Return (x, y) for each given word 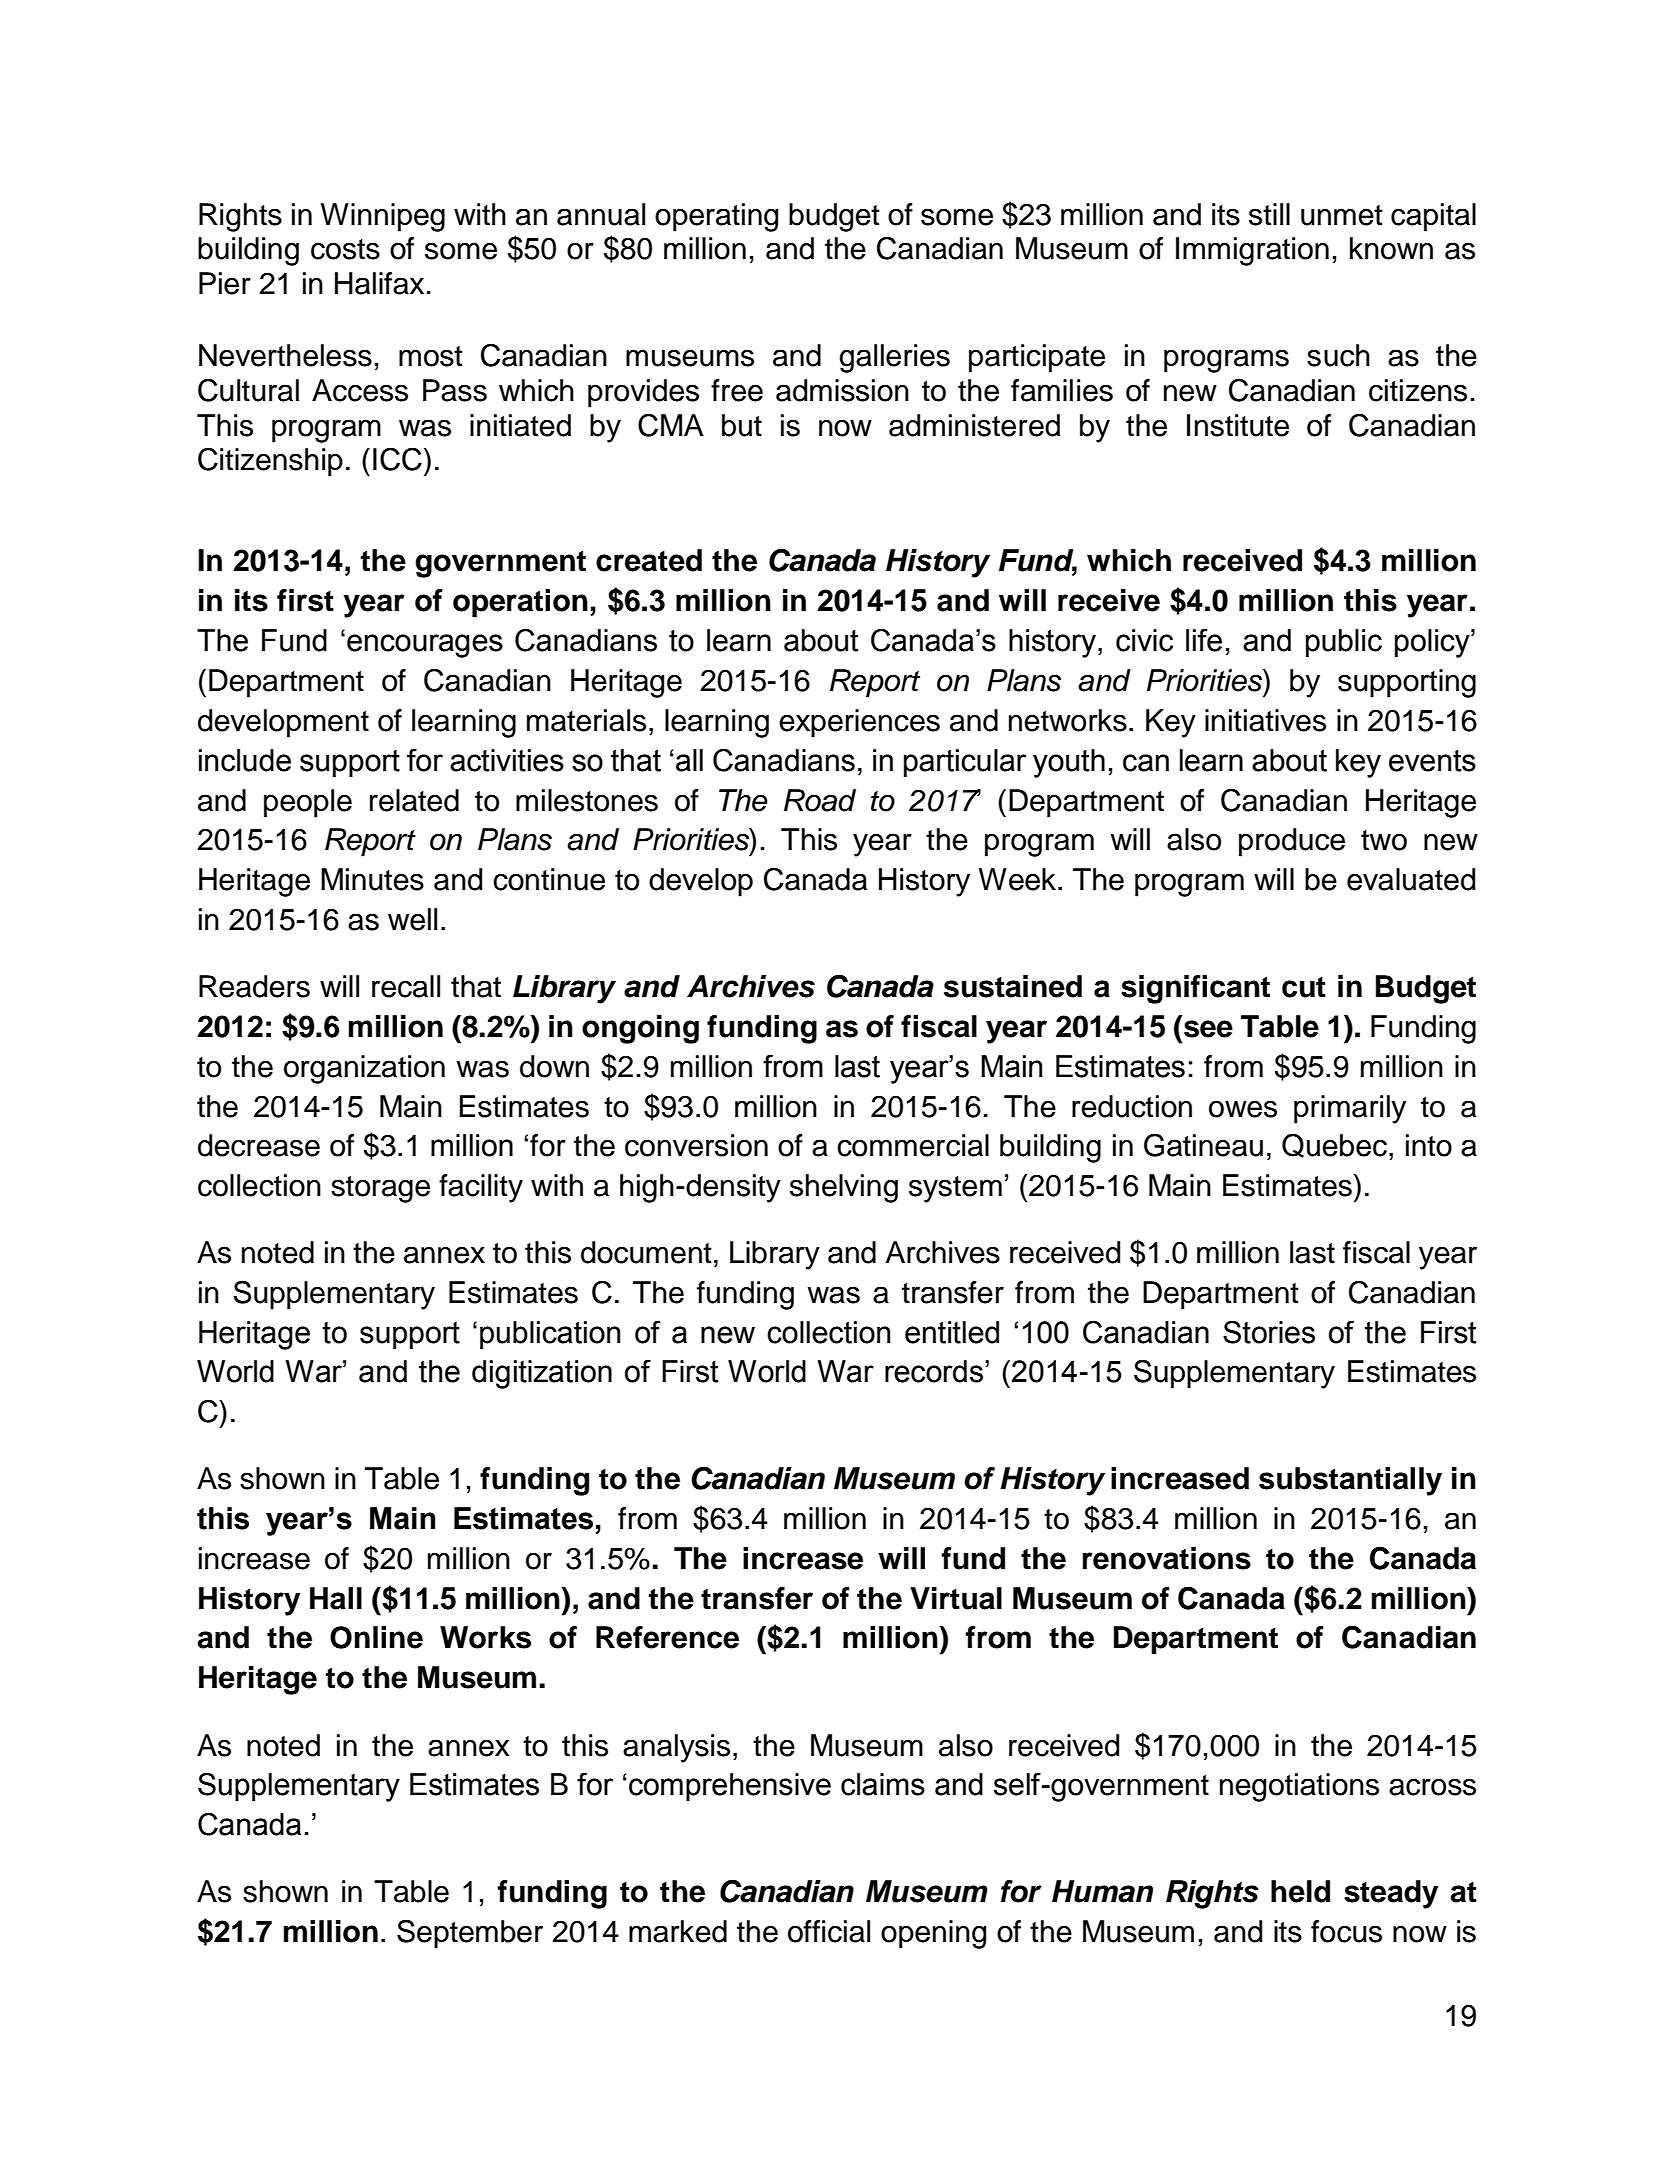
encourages (425, 646)
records (934, 1371)
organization (364, 1069)
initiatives (1265, 720)
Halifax (379, 283)
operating (716, 217)
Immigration (1252, 251)
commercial (913, 1145)
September (470, 1934)
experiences (859, 723)
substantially (1350, 1481)
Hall (336, 1598)
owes (1243, 1109)
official (829, 1931)
